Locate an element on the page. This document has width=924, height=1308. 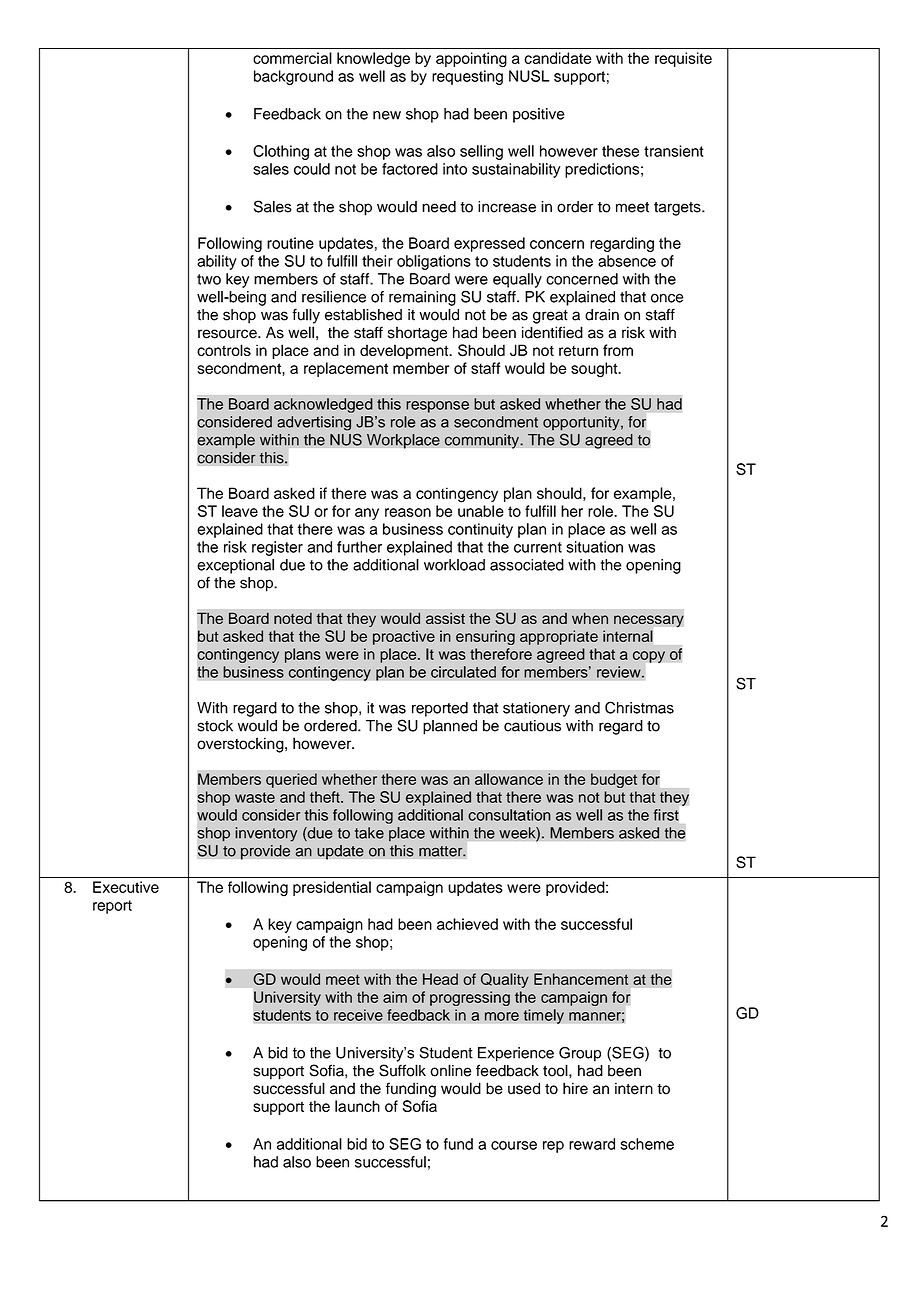
these is located at coordinates (620, 151).
